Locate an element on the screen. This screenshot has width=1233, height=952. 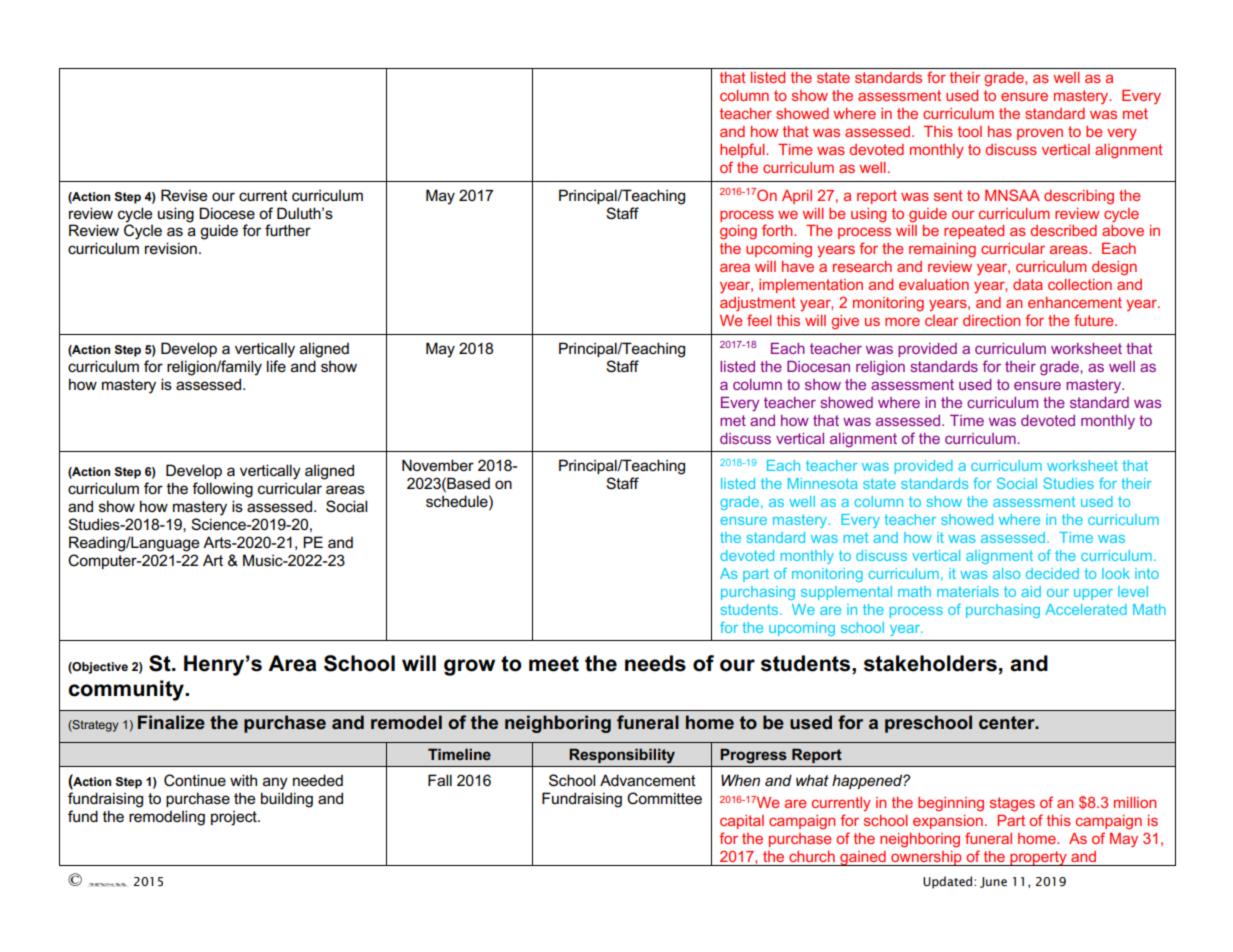
Responsibility is located at coordinates (622, 756).
